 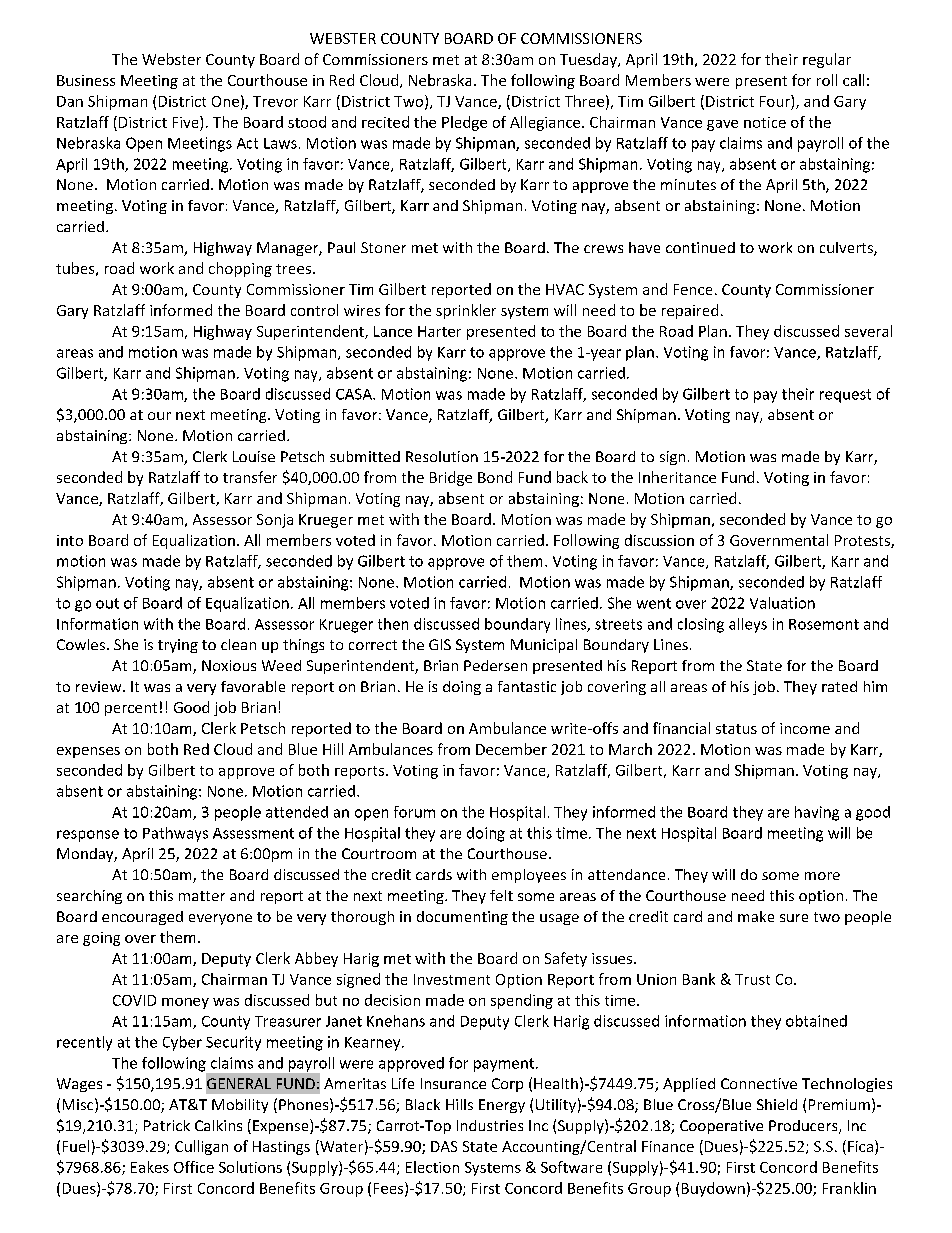 What do you see at coordinates (804, 1127) in the page?
I see `Producers` at bounding box center [804, 1127].
